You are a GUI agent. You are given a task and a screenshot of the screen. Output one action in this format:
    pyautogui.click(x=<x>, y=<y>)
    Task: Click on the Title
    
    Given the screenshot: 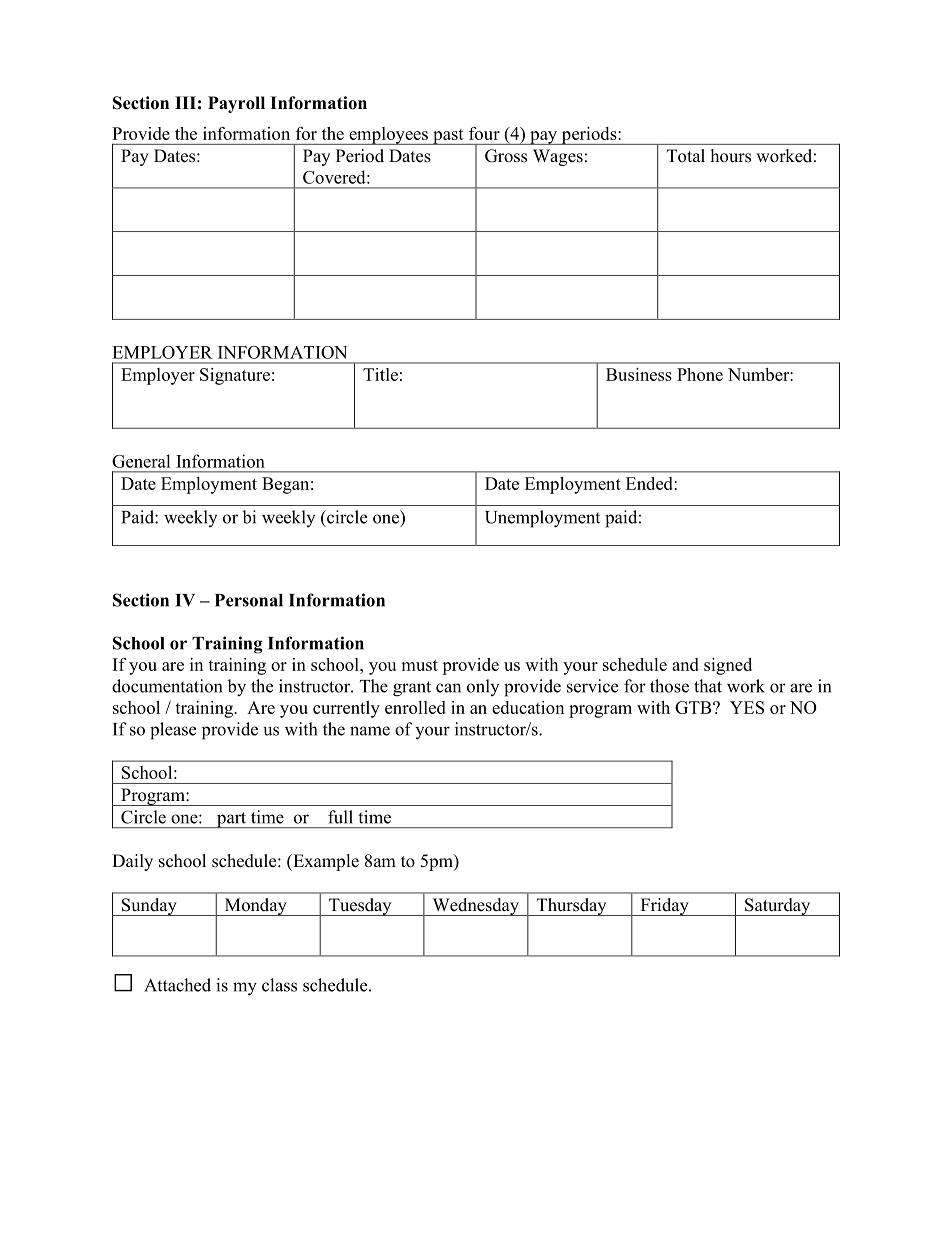 What is the action you would take?
    pyautogui.click(x=380, y=374)
